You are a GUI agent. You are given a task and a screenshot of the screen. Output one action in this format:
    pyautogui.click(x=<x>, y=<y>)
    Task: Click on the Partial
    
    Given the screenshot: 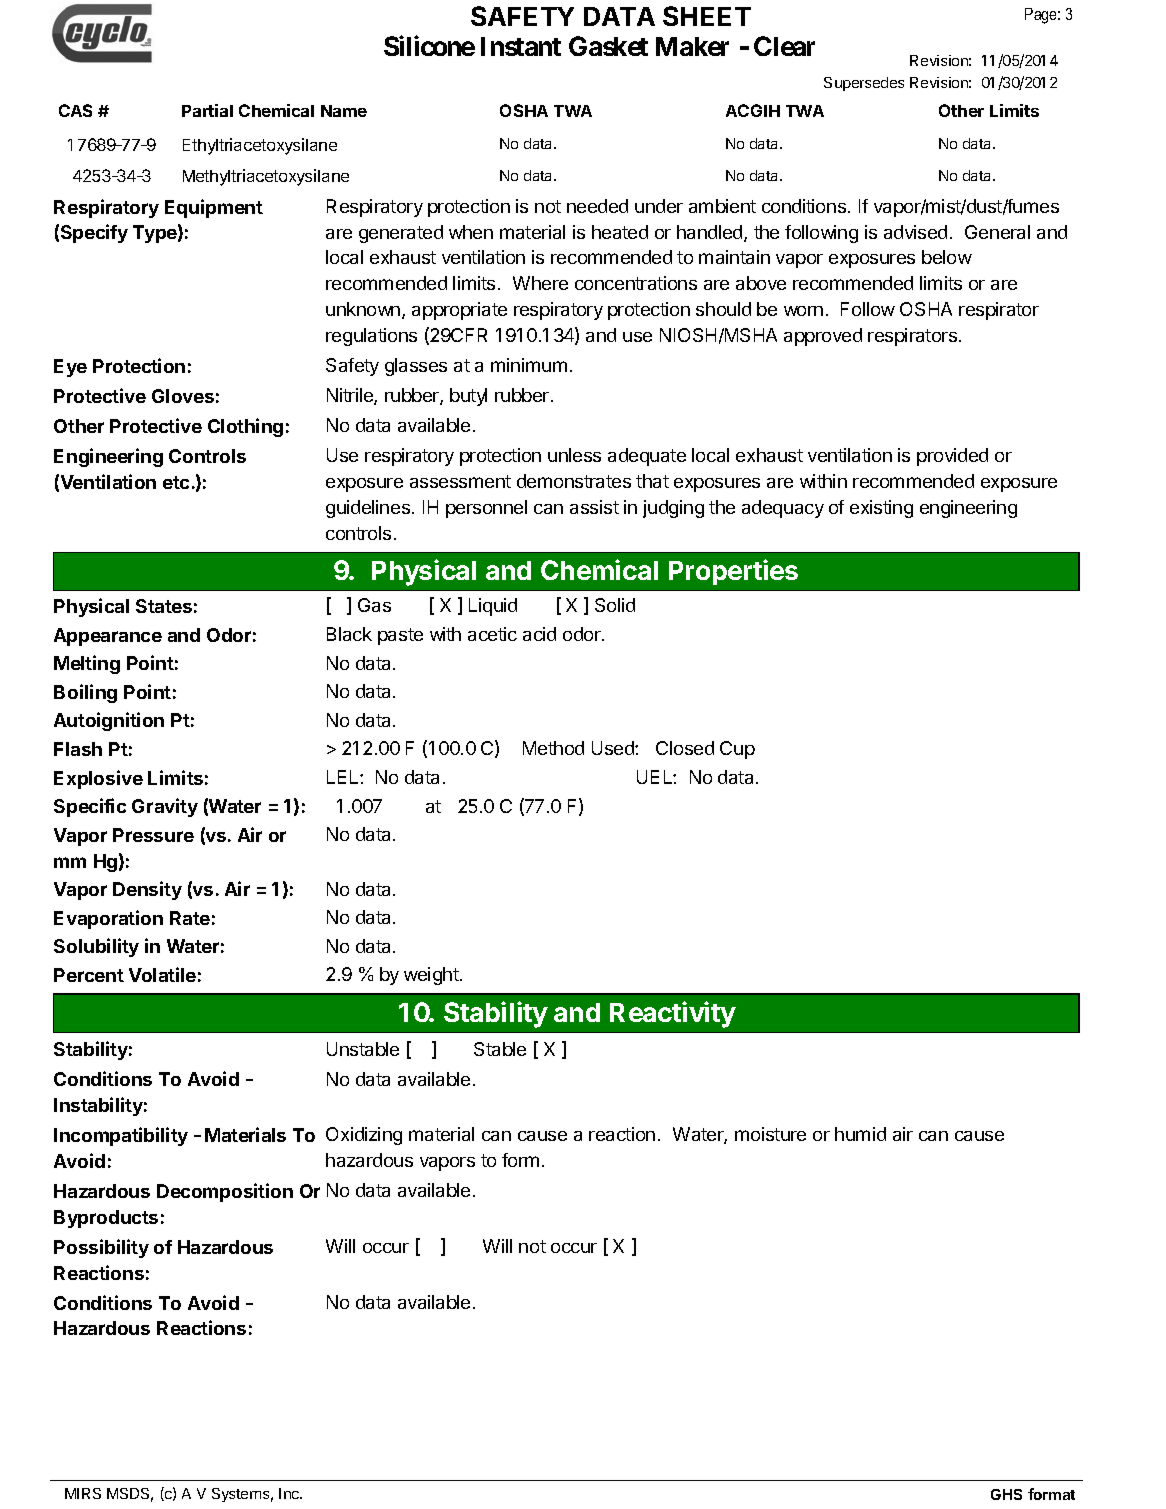 What is the action you would take?
    pyautogui.click(x=207, y=110)
